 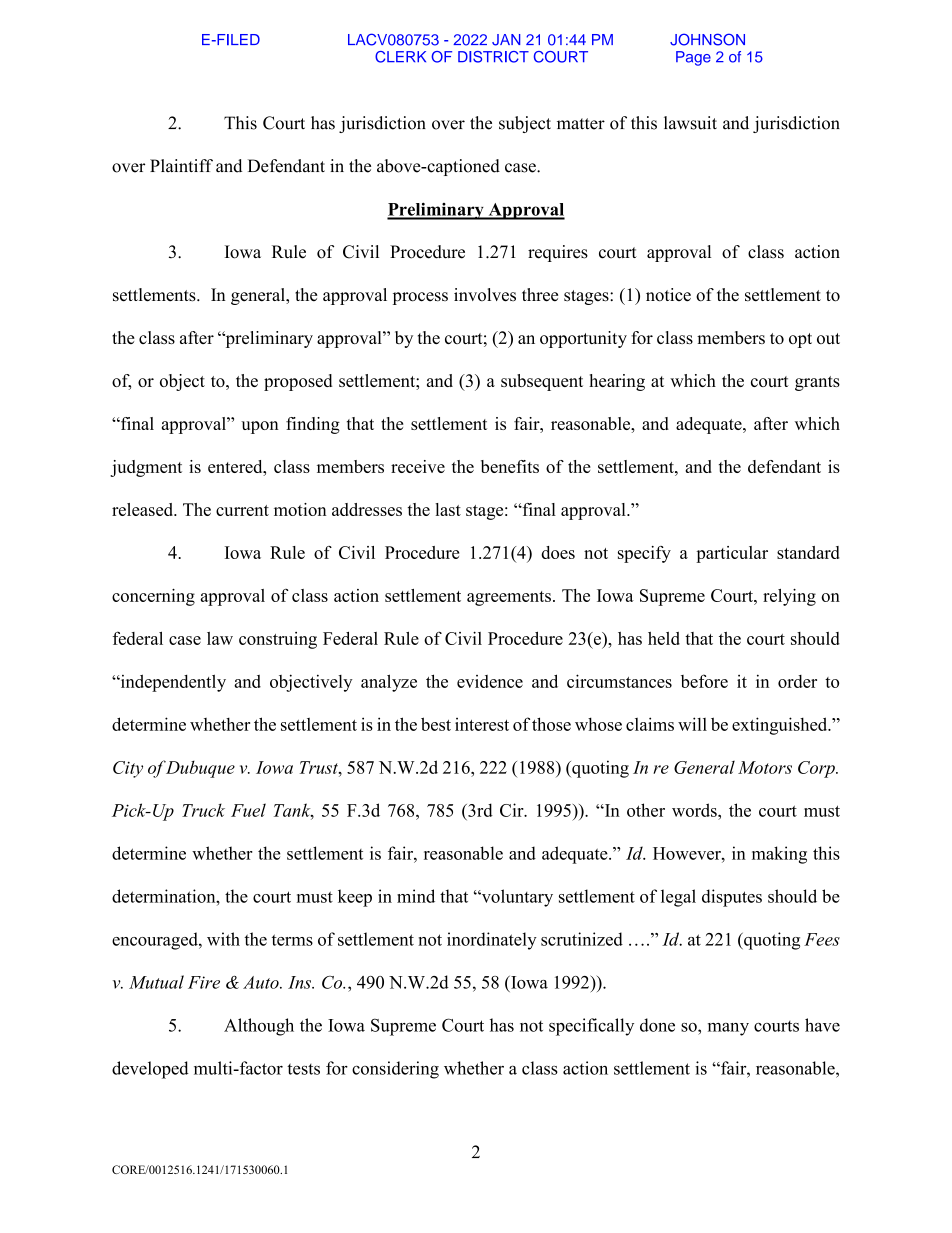 What do you see at coordinates (395, 1070) in the document?
I see `considering` at bounding box center [395, 1070].
